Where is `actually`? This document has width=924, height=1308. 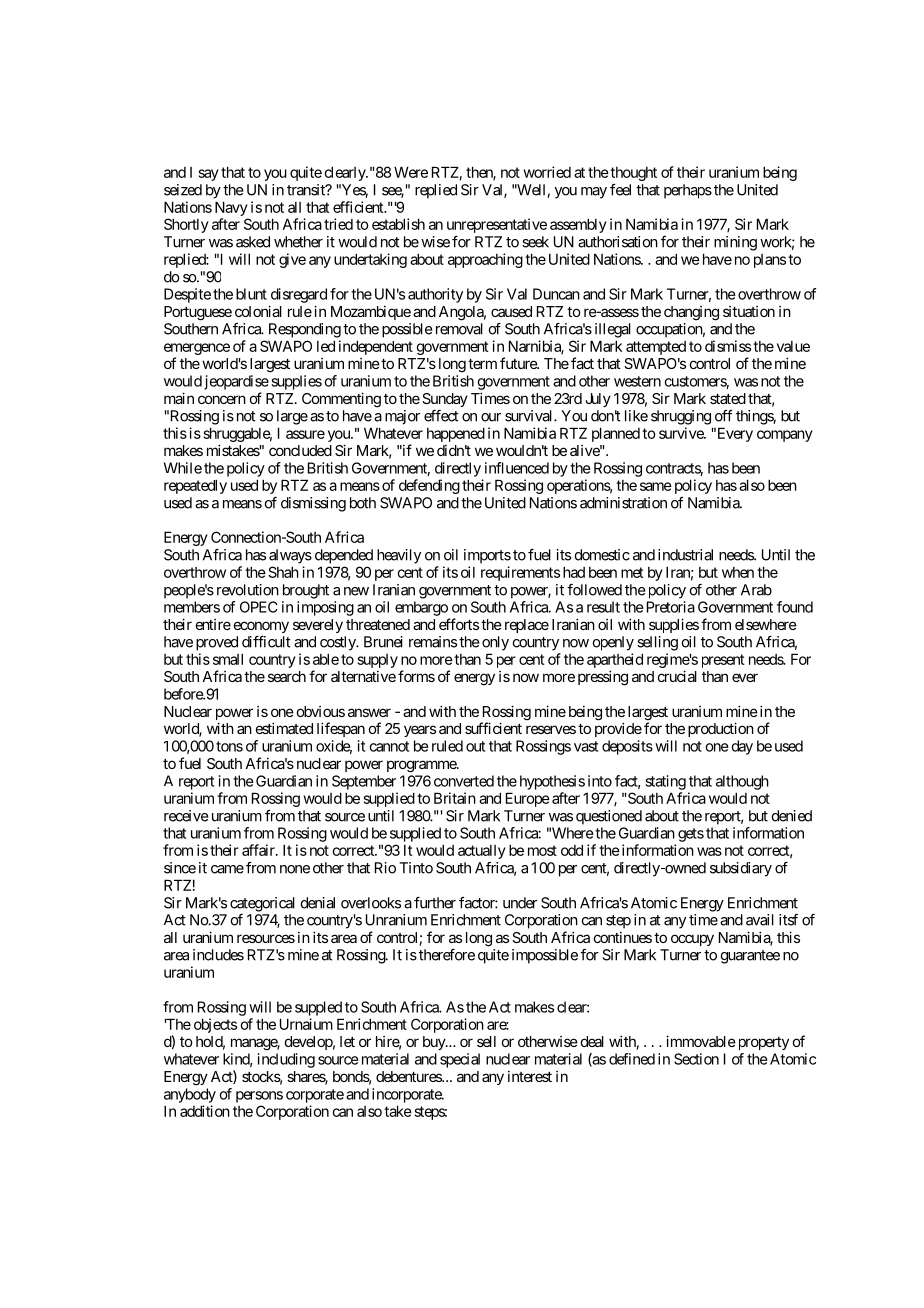
actually is located at coordinates (482, 852).
